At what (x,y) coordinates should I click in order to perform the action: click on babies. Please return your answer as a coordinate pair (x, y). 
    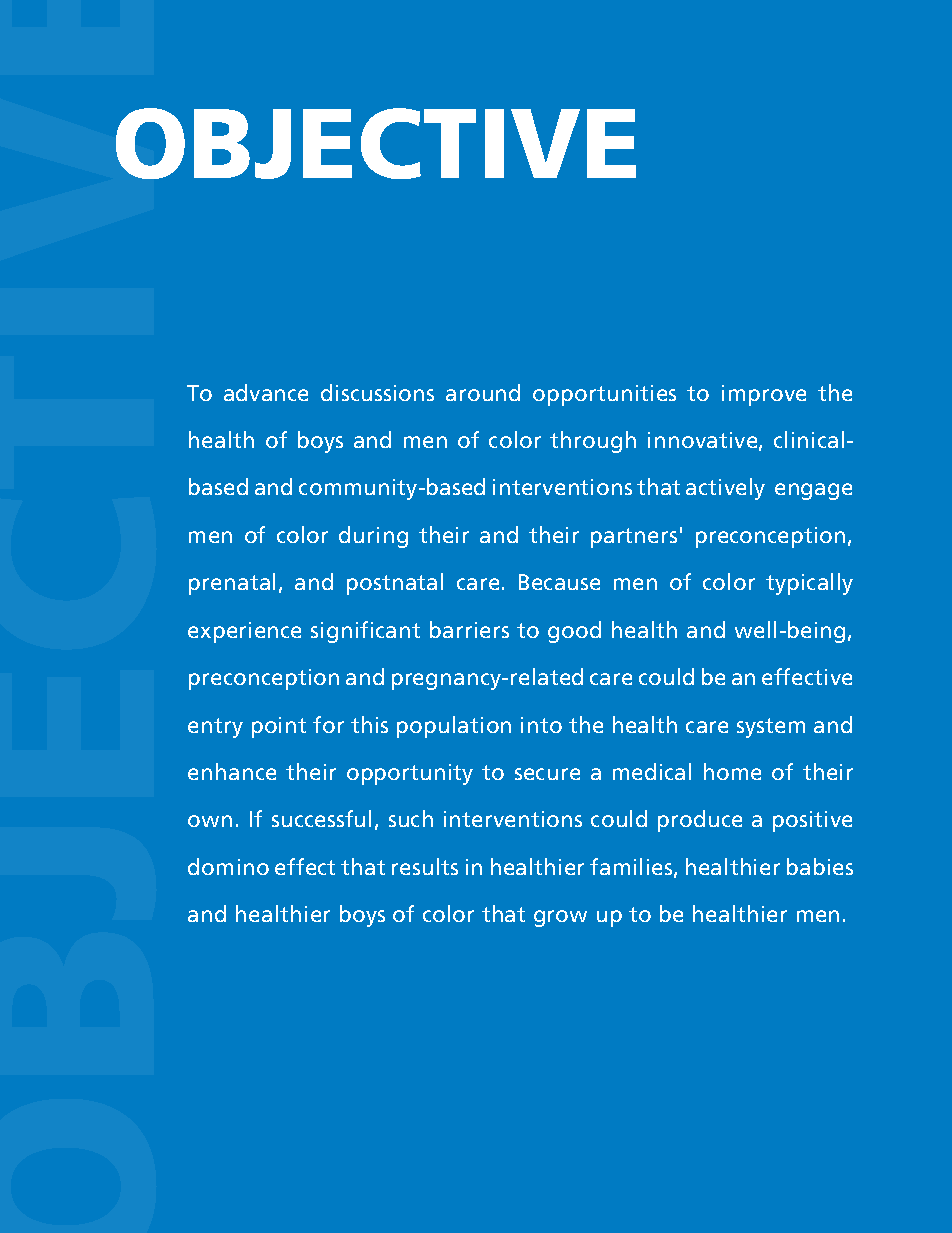
    Looking at the image, I should click on (820, 866).
